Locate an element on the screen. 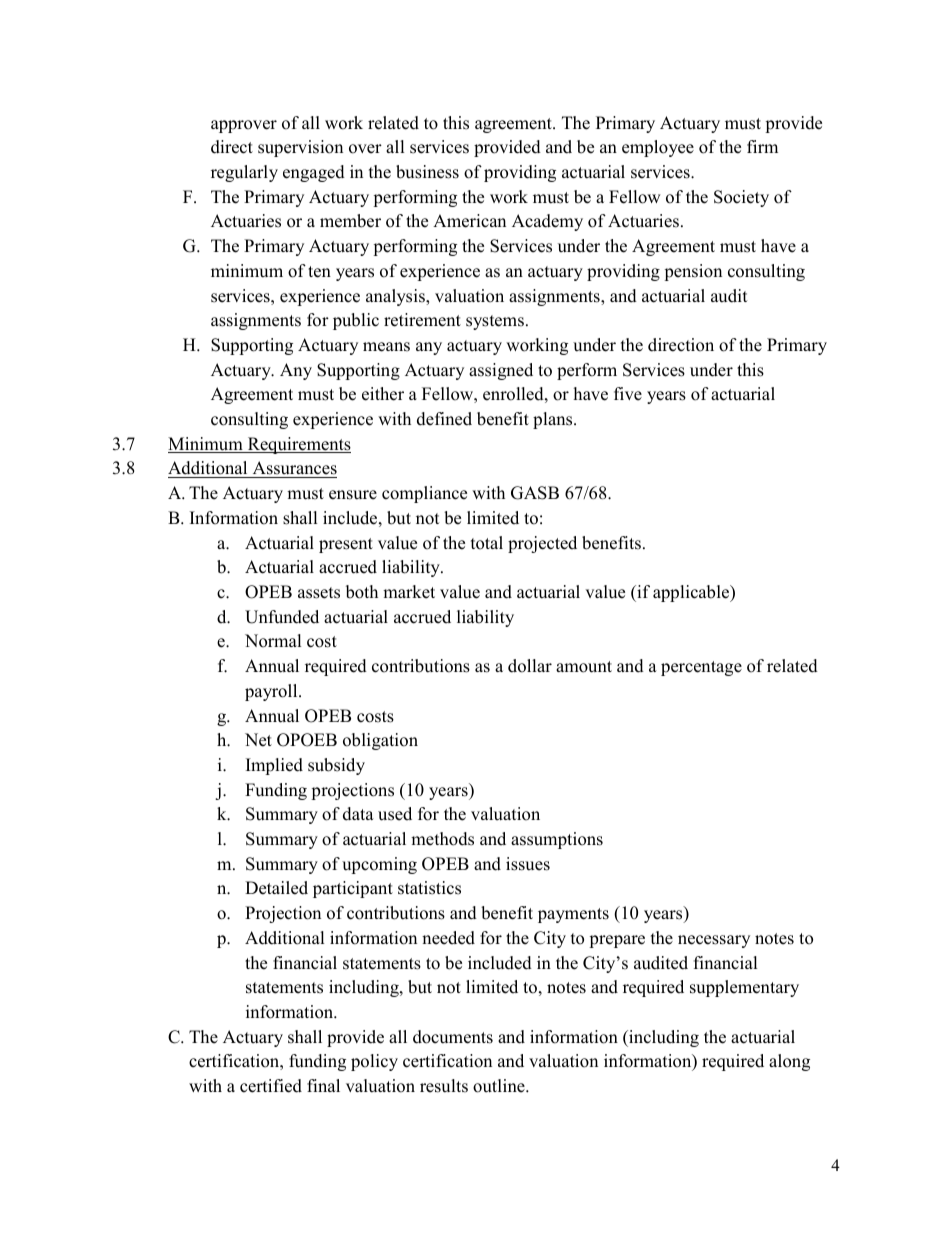  Assurances is located at coordinates (293, 469).
